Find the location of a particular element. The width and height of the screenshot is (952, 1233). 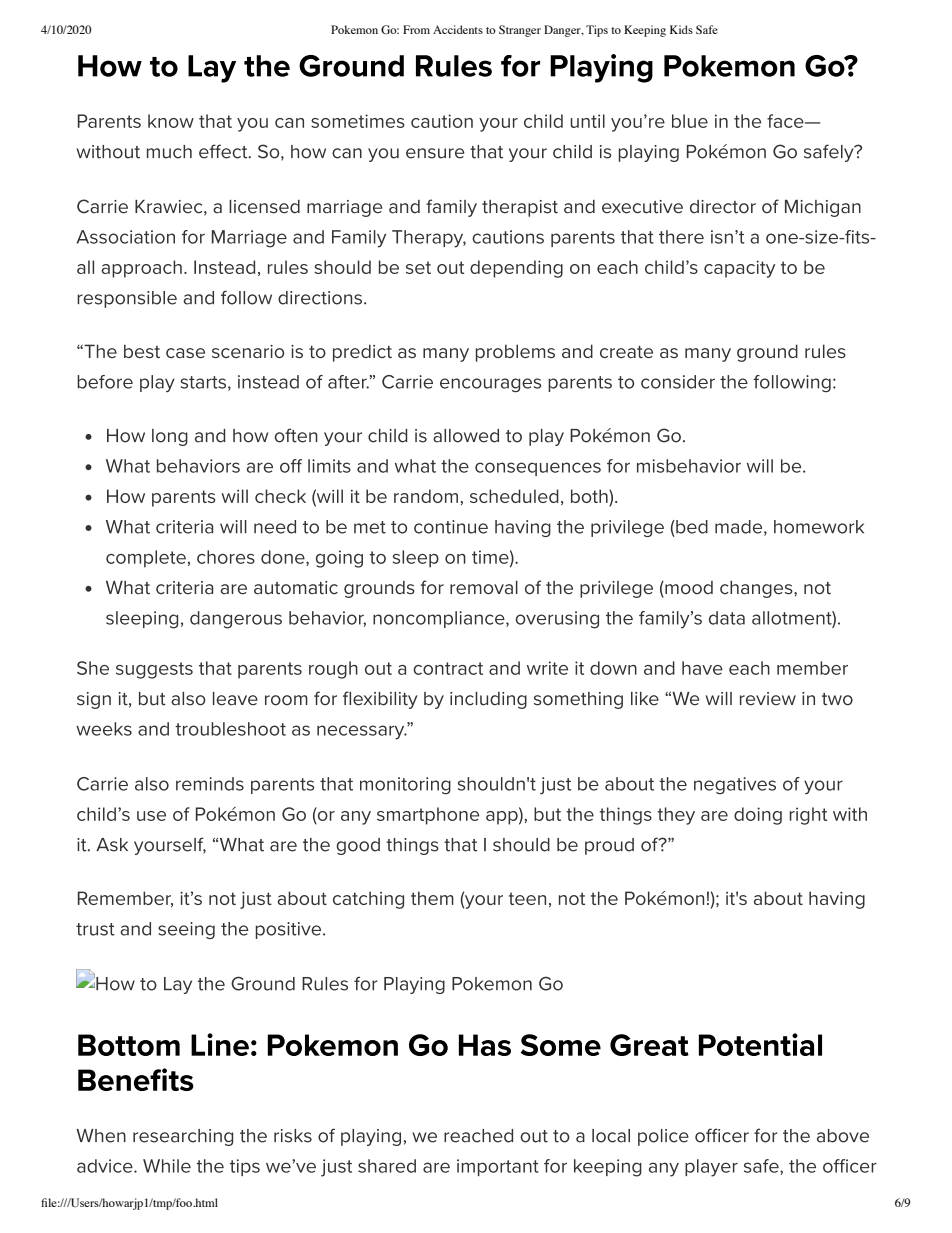

them is located at coordinates (432, 898).
